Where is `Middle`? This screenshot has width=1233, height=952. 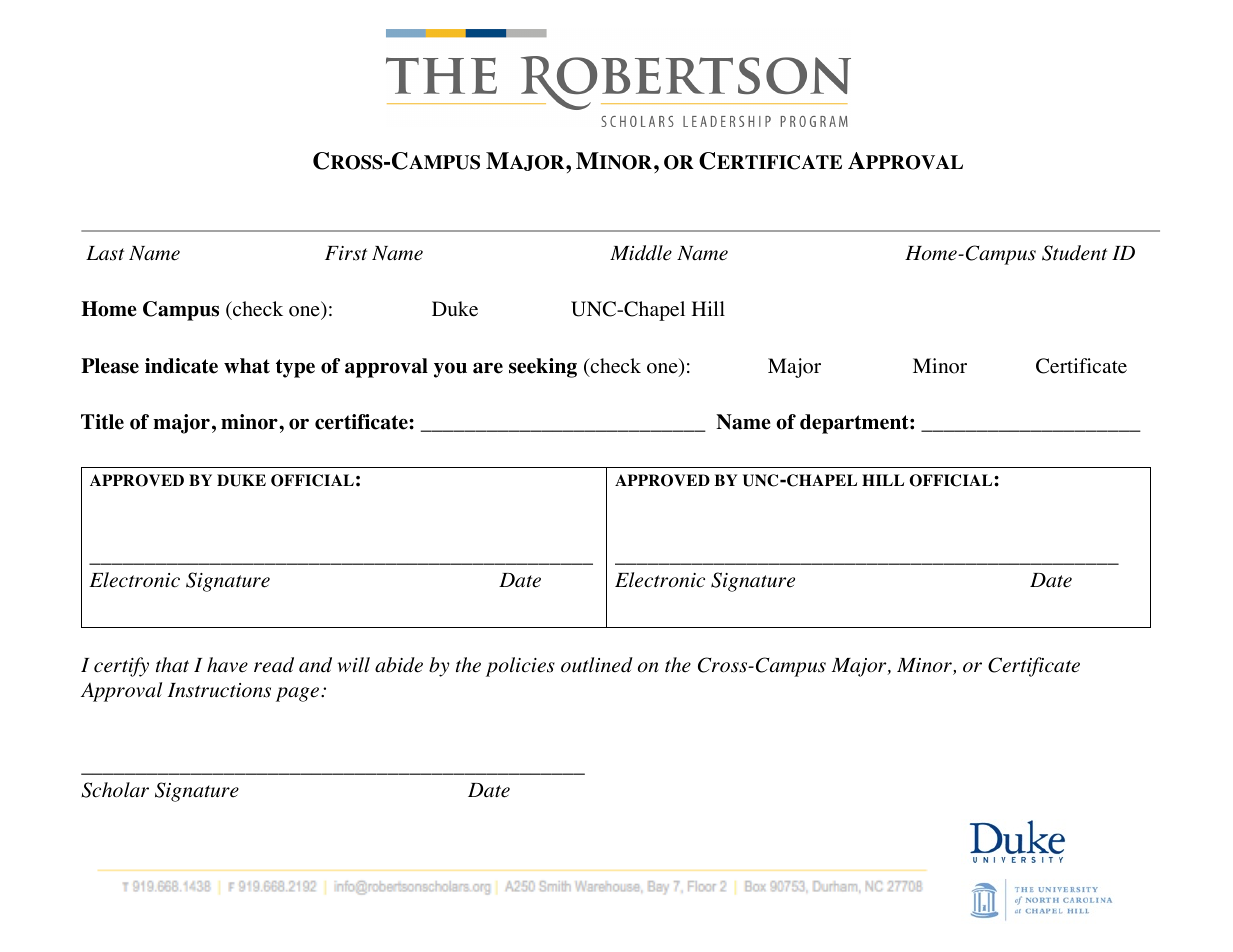 Middle is located at coordinates (641, 253).
